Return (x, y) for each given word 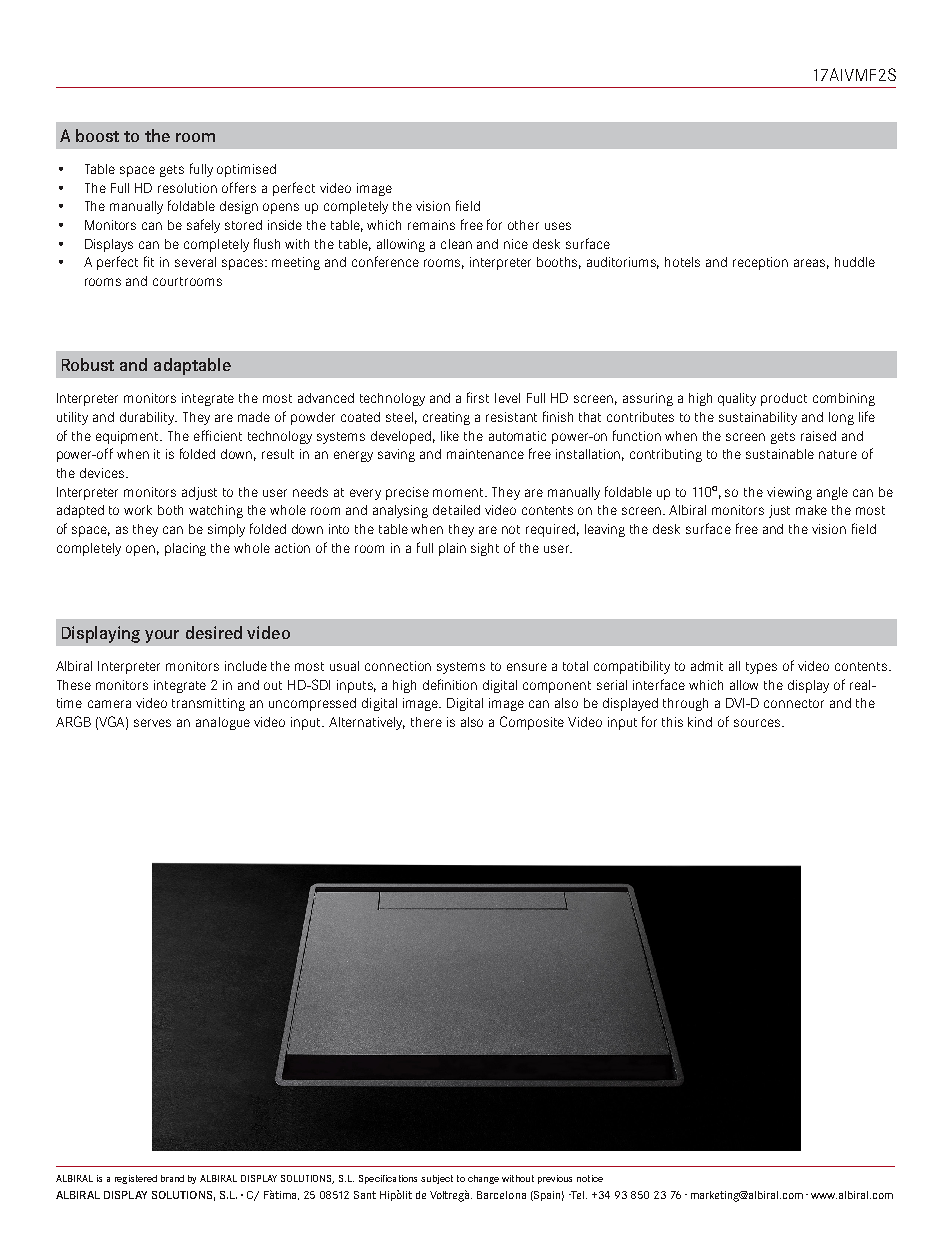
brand (172, 1178)
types (761, 668)
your (162, 636)
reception (760, 263)
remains (431, 225)
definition (450, 684)
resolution (187, 188)
